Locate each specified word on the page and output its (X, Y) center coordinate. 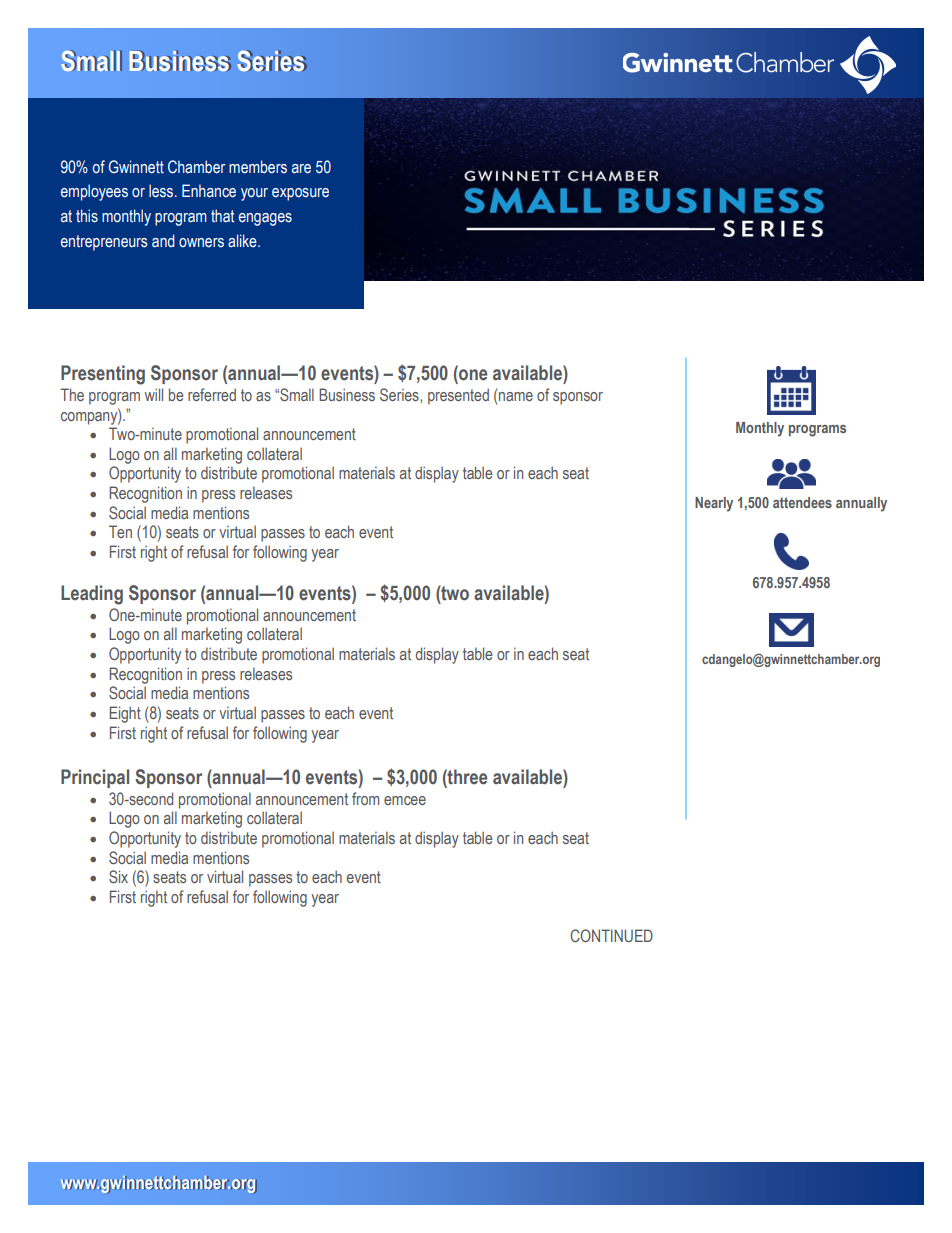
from (365, 798)
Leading (92, 595)
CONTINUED (611, 935)
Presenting (103, 375)
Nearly (714, 504)
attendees (802, 502)
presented (458, 396)
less (162, 191)
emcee (405, 800)
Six (118, 876)
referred (212, 394)
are (301, 169)
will (154, 394)
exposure (300, 194)
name (516, 396)
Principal (95, 778)
